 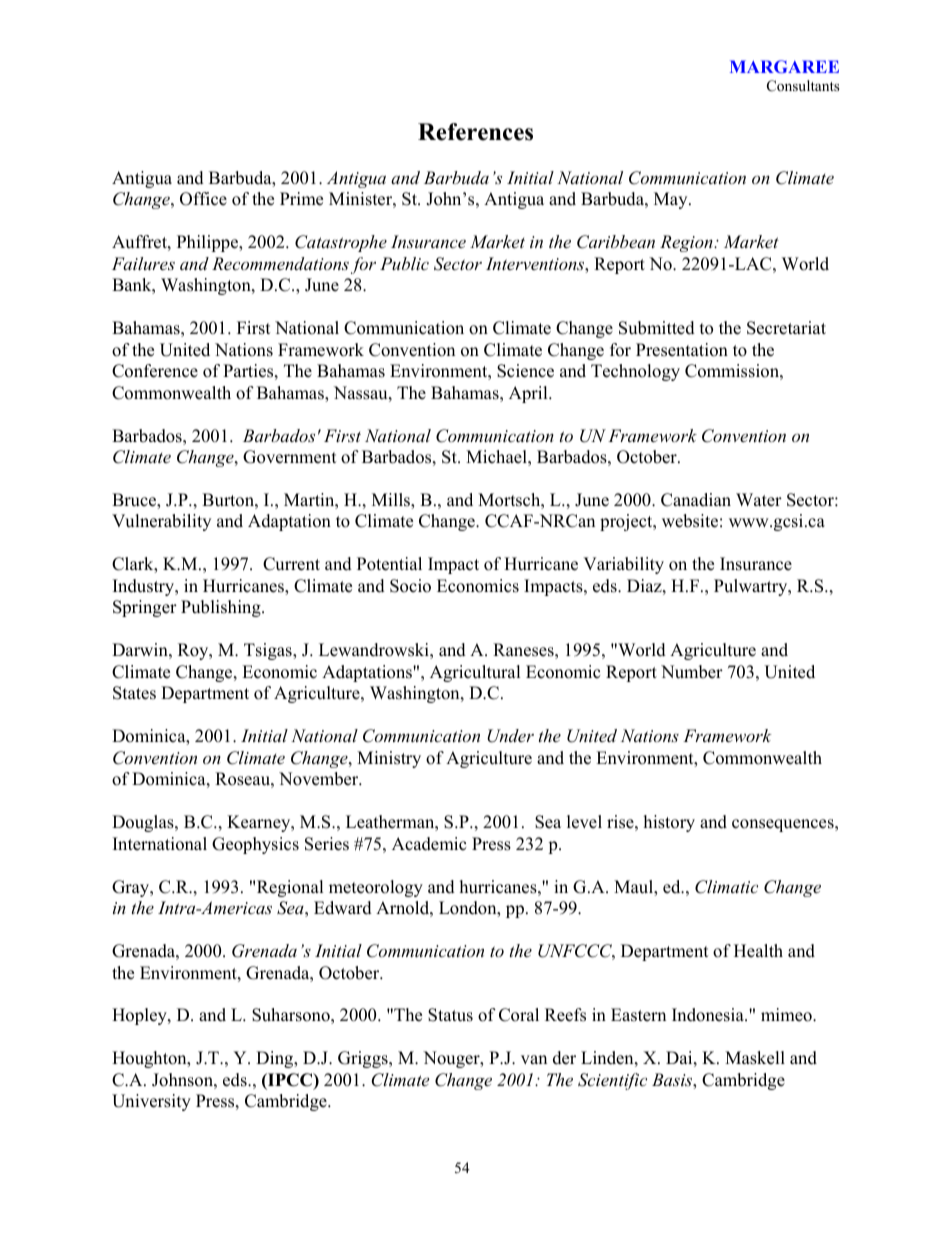 What do you see at coordinates (410, 586) in the document?
I see `Socio` at bounding box center [410, 586].
